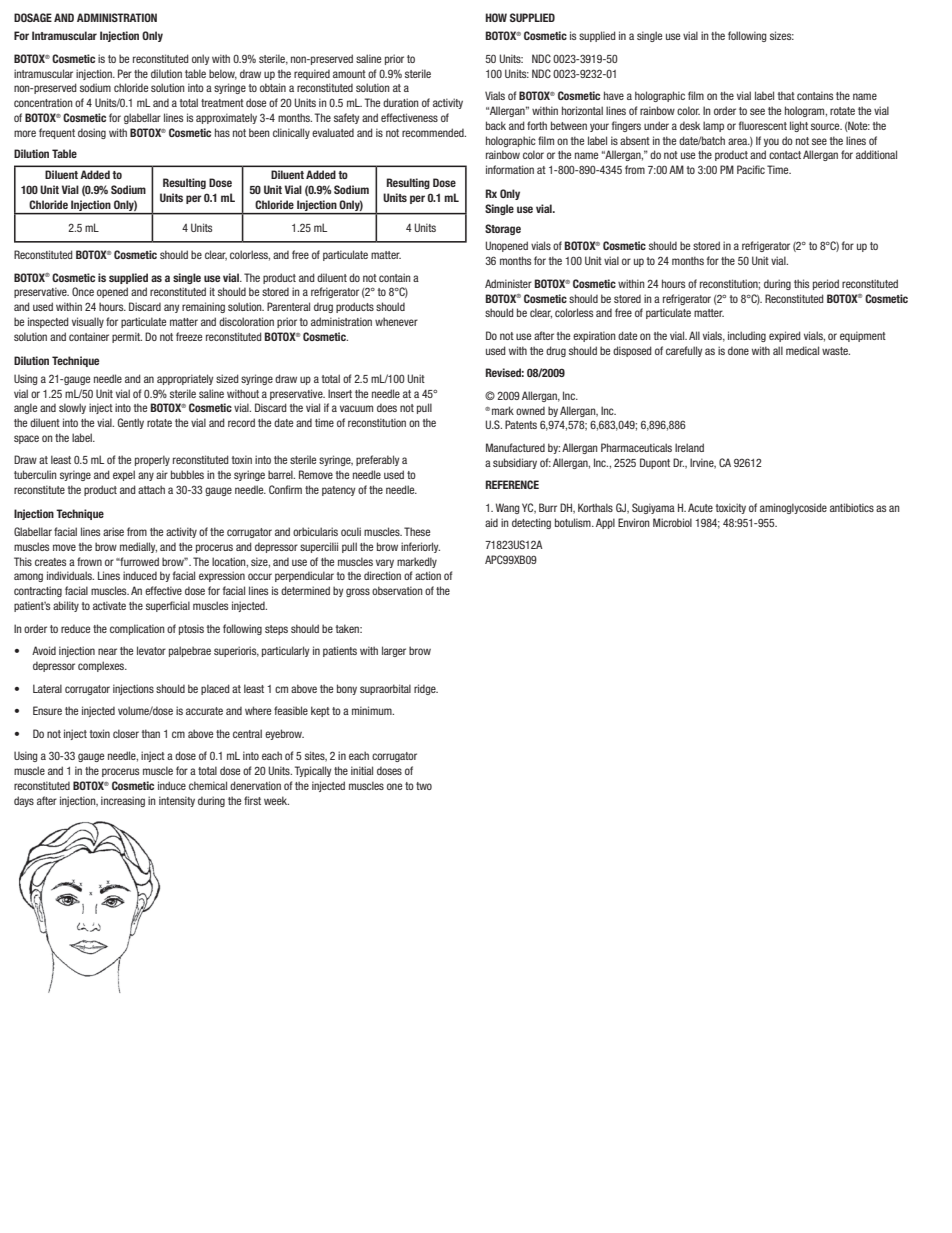 The image size is (952, 1233). Describe the element at coordinates (496, 17) in the page. I see `HOW` at that location.
